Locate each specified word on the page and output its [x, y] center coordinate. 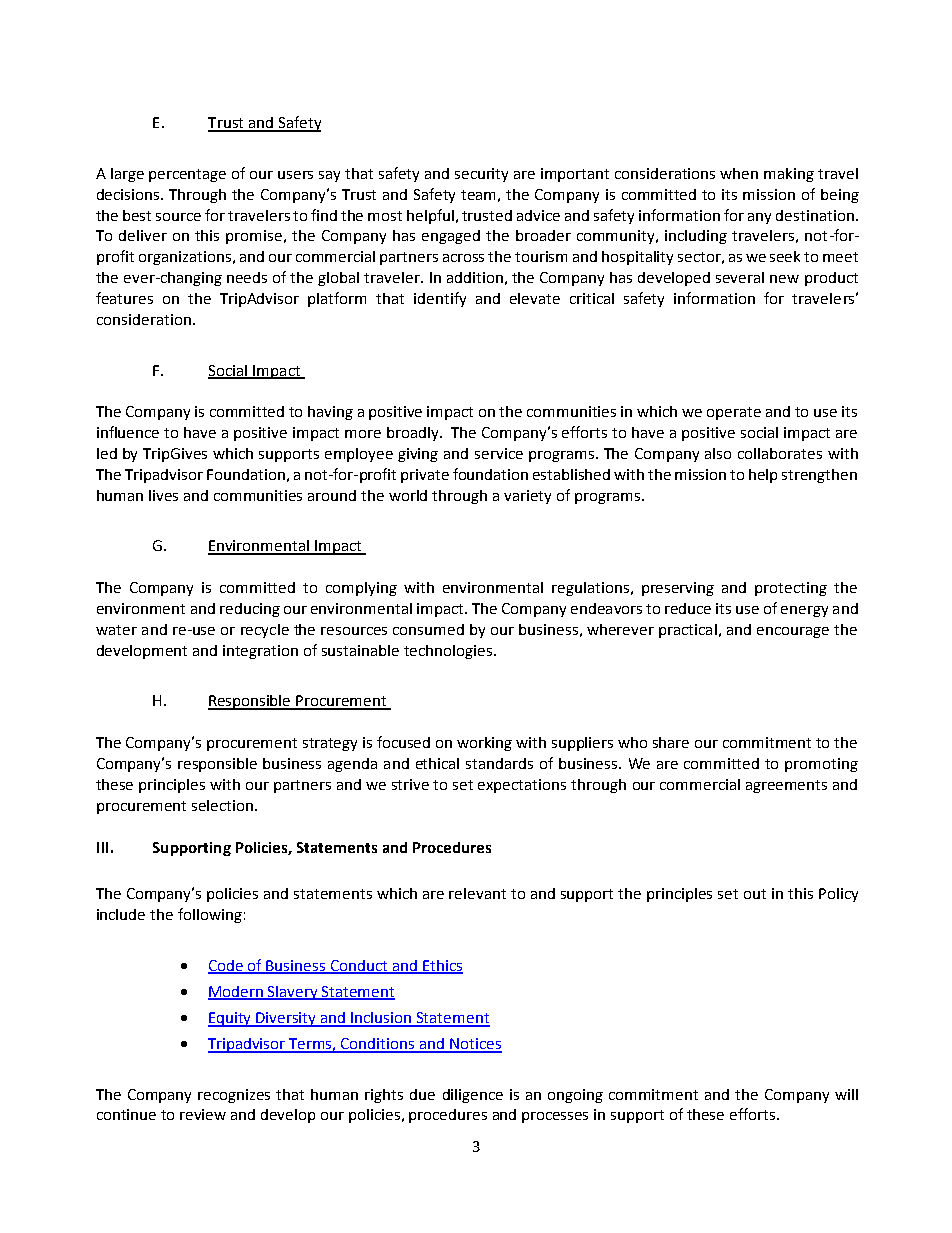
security [481, 175]
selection [222, 805]
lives [163, 495]
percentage [187, 175]
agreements [786, 786]
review [203, 1114]
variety [527, 497]
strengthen [819, 476]
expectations [522, 786]
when [739, 173]
